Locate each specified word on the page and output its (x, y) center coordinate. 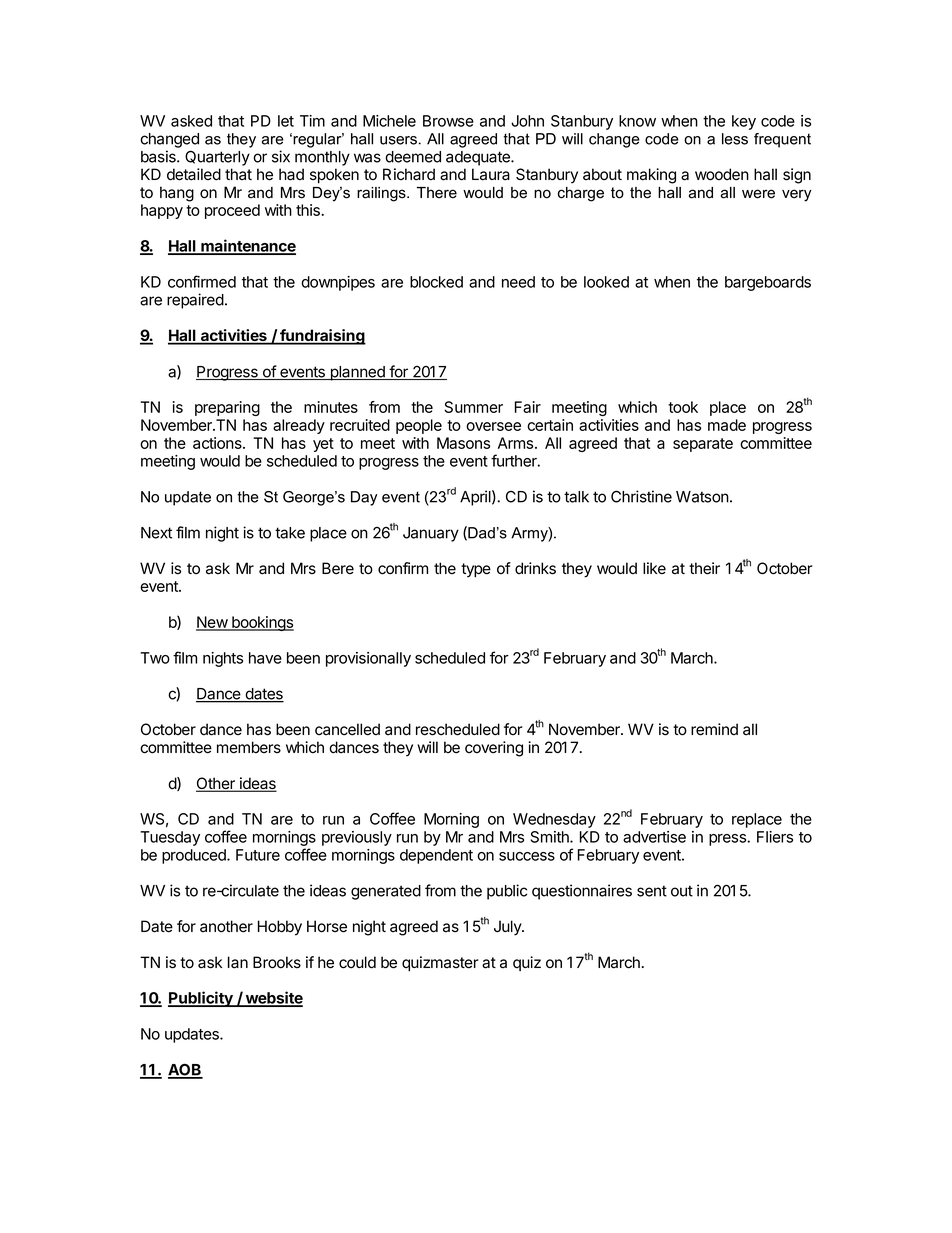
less (735, 139)
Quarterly (217, 158)
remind (714, 729)
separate (703, 445)
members (249, 747)
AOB (185, 1071)
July (508, 928)
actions (218, 443)
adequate (479, 158)
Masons (463, 443)
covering (494, 749)
